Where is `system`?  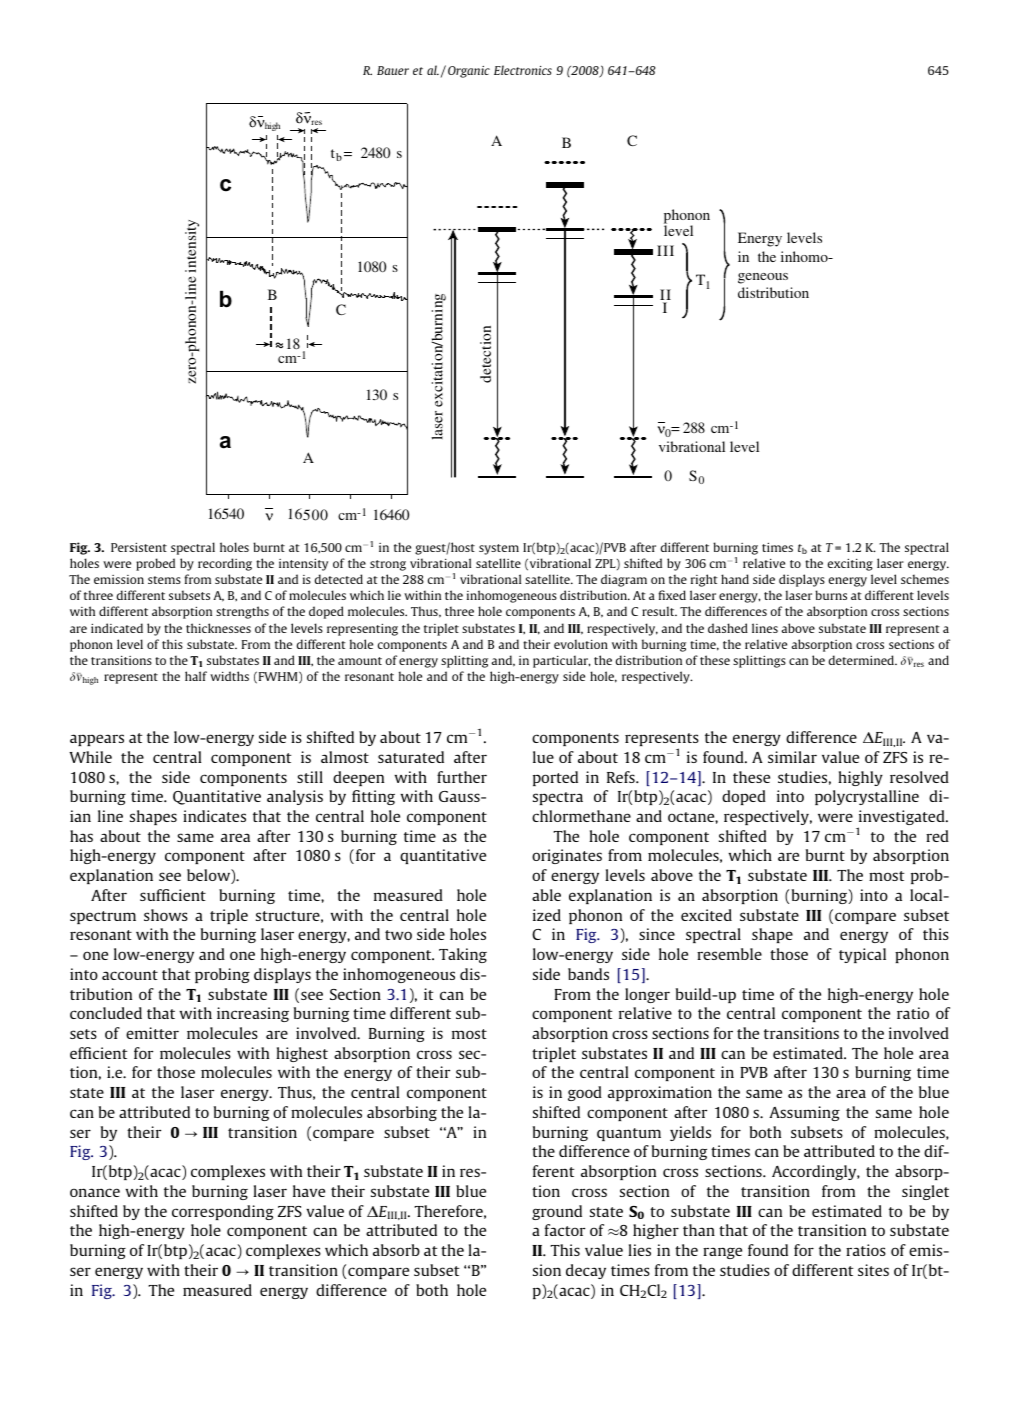 system is located at coordinates (499, 549).
